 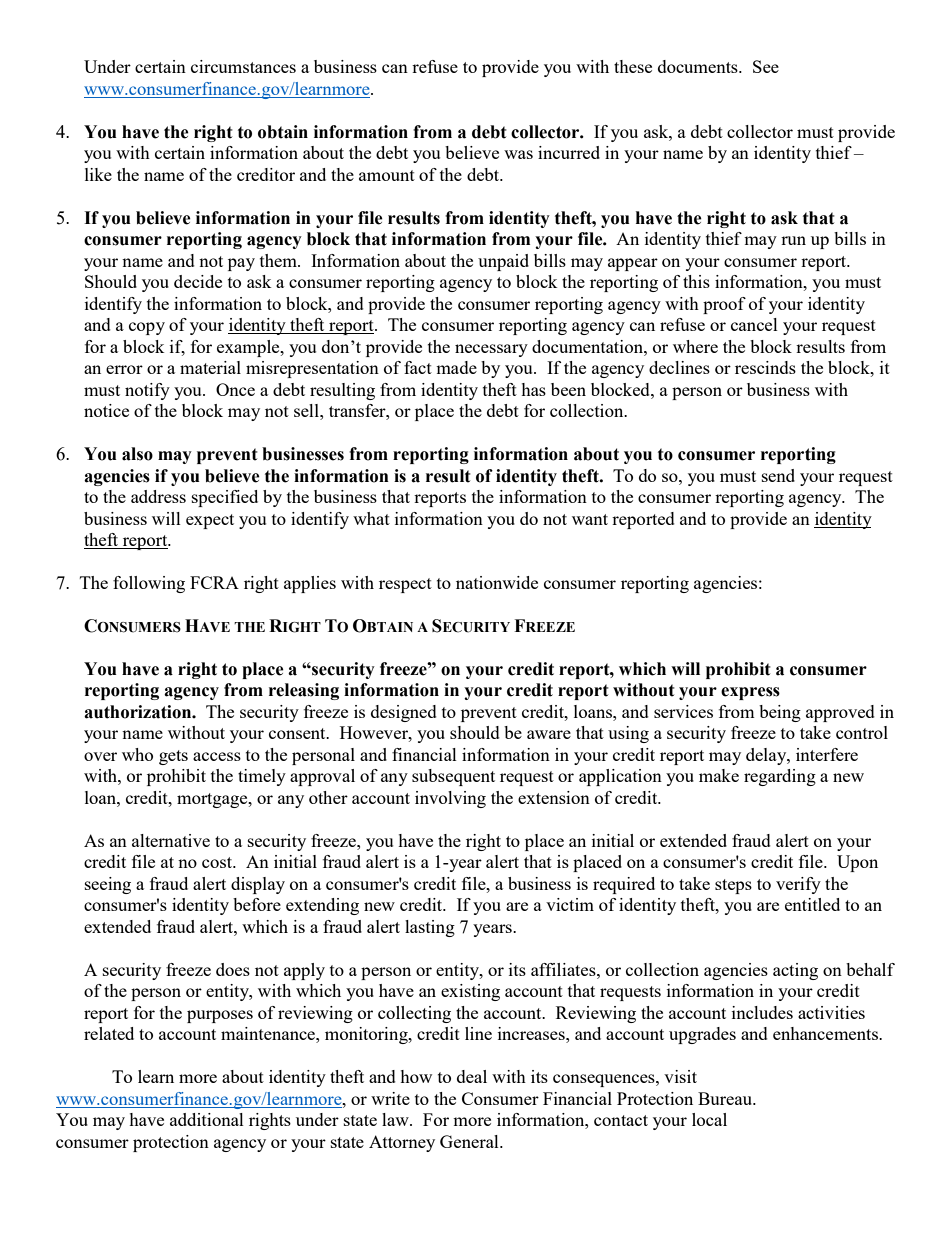 What do you see at coordinates (497, 582) in the screenshot?
I see `nationwide` at bounding box center [497, 582].
